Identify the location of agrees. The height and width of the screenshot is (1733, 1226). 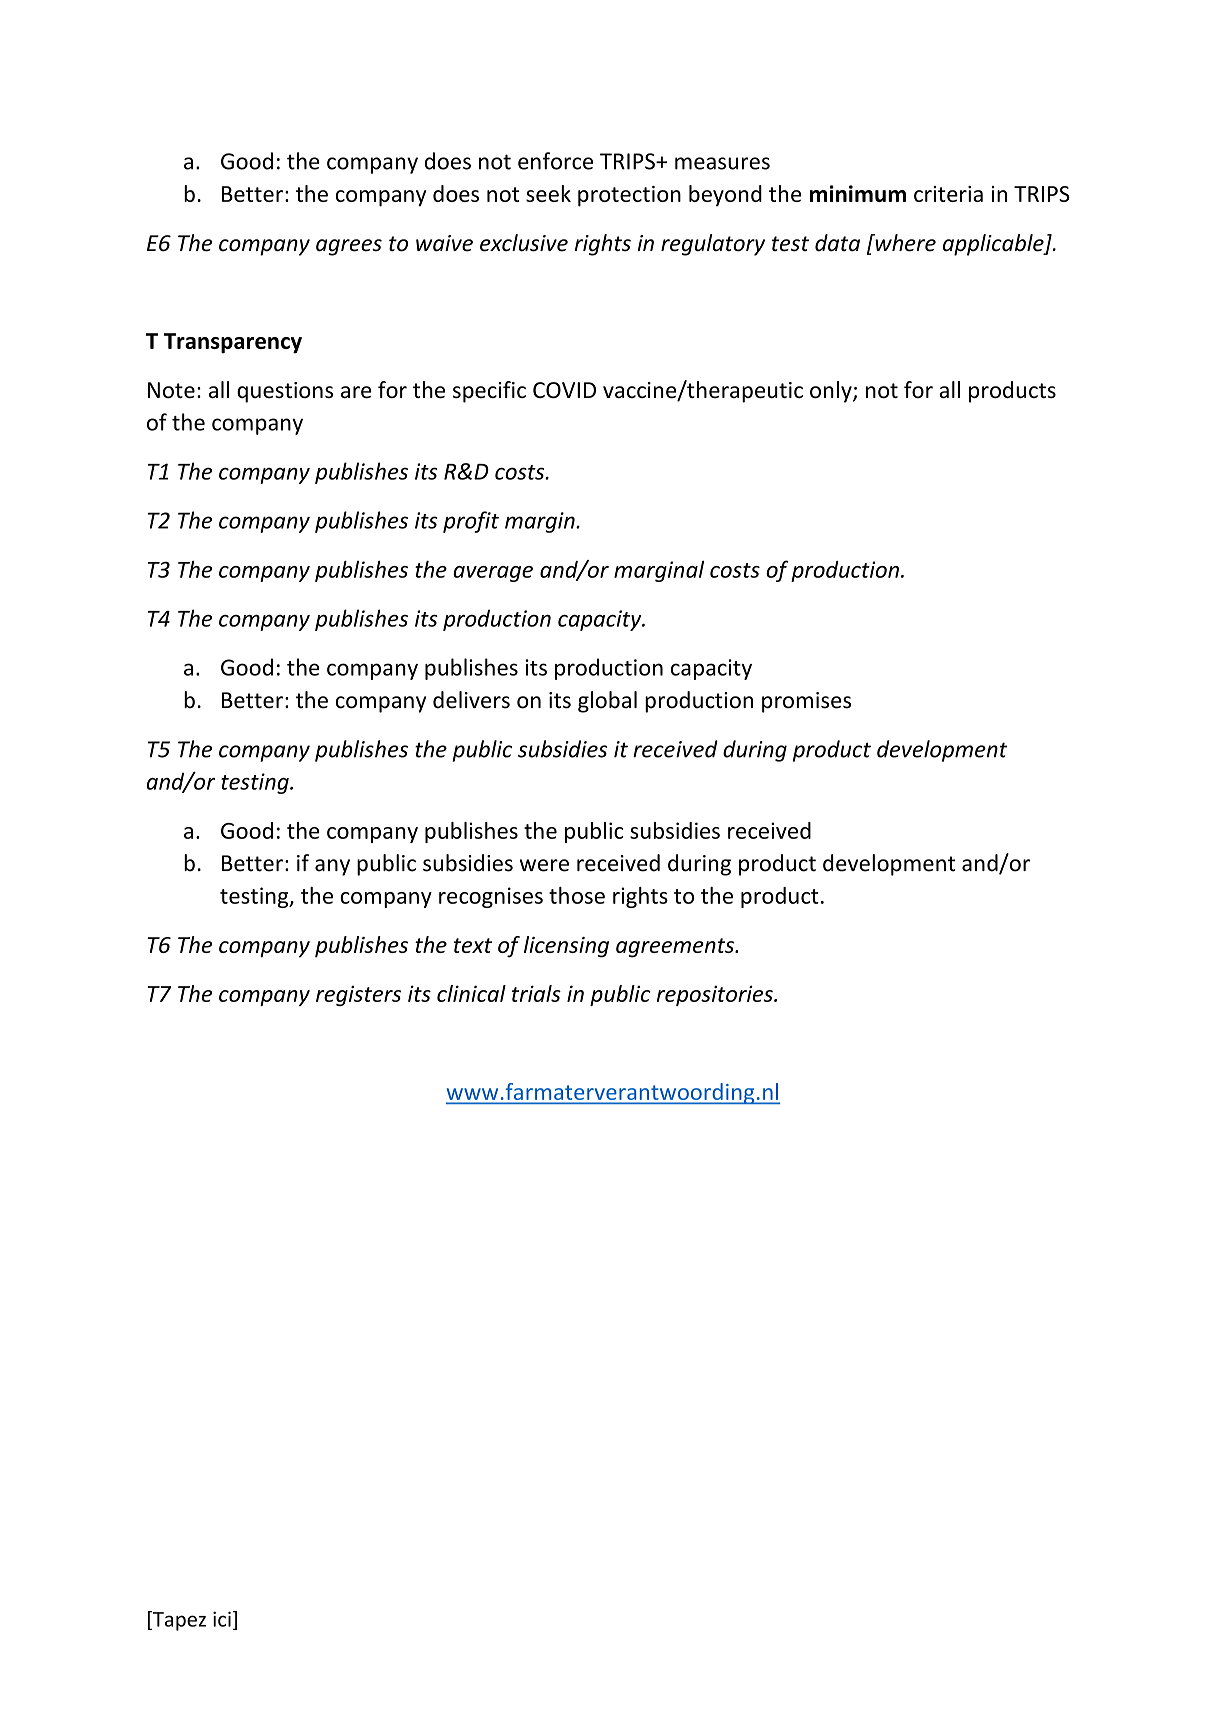
(349, 247).
